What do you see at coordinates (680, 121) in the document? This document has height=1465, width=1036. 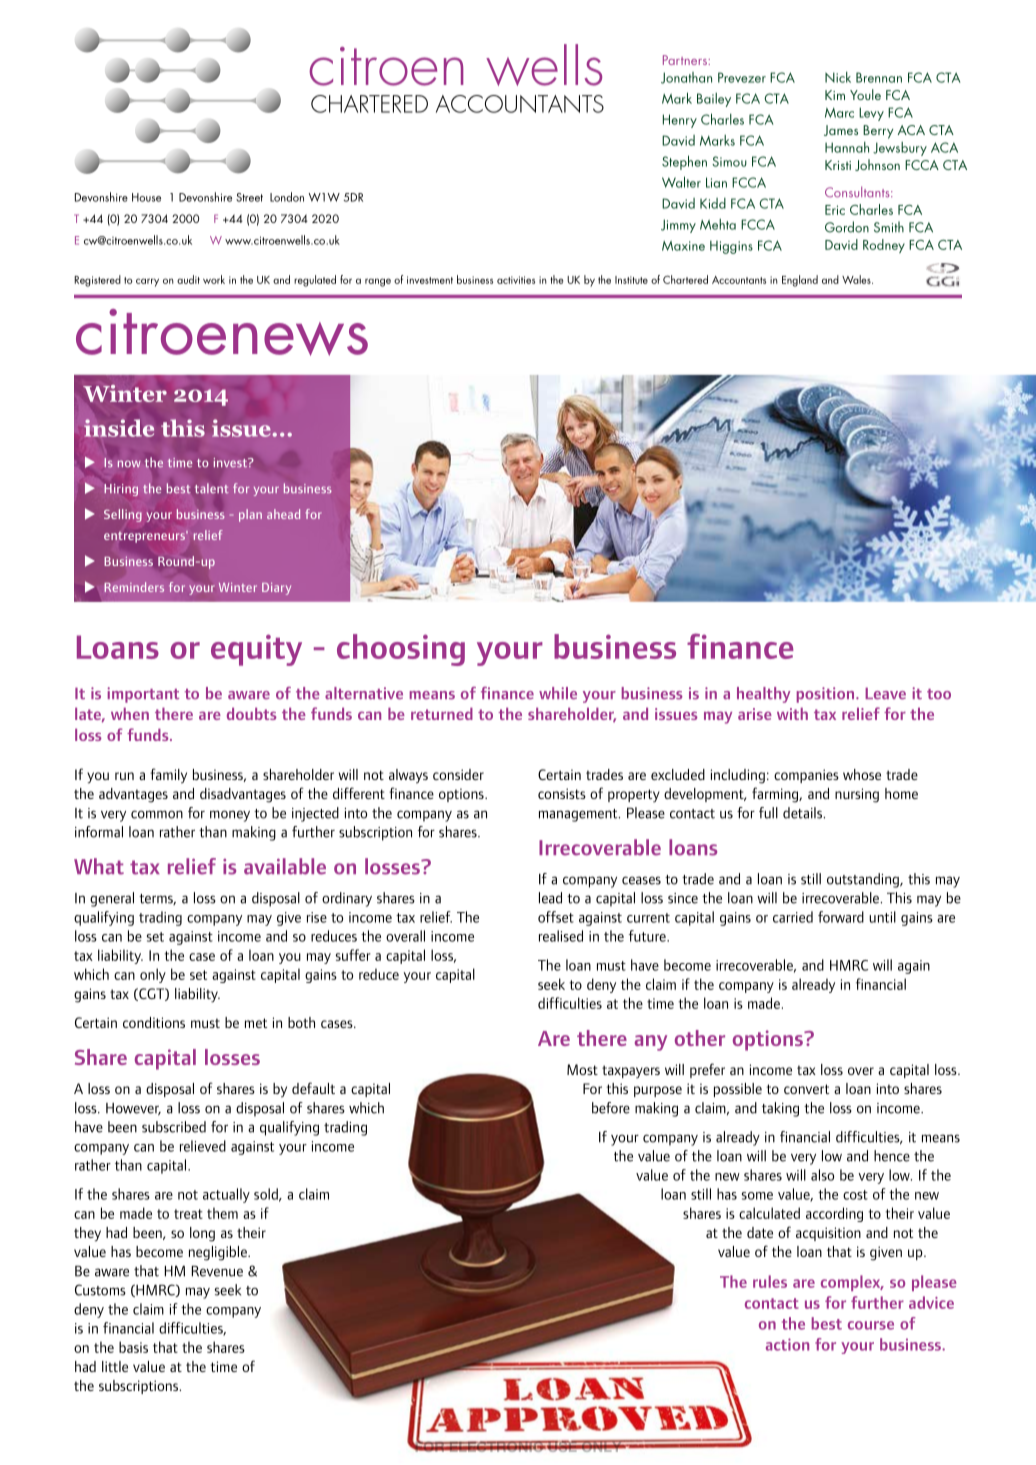 I see `Henry` at bounding box center [680, 121].
